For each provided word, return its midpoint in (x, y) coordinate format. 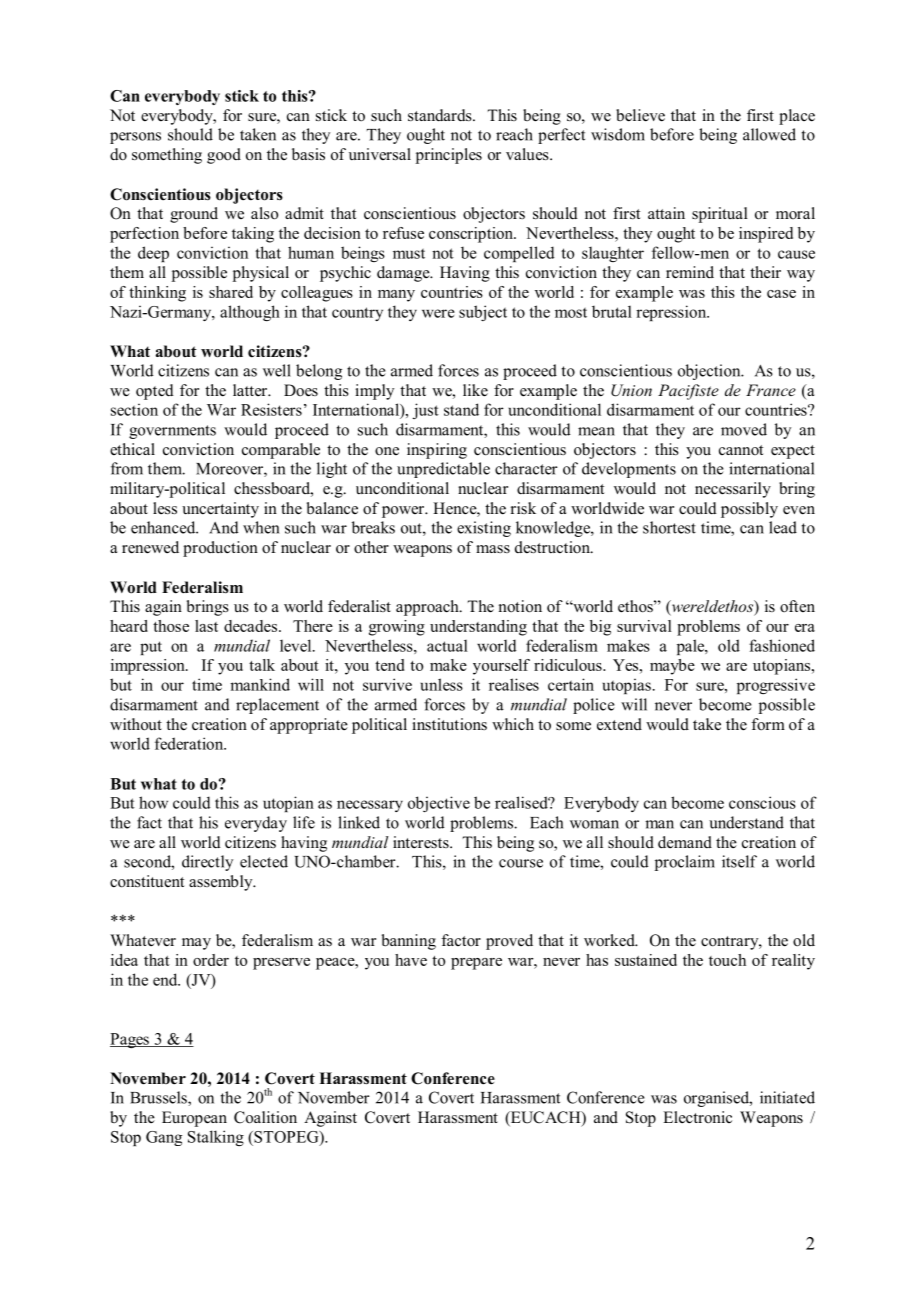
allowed (769, 134)
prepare (476, 964)
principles (449, 156)
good (224, 156)
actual (447, 646)
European (194, 1119)
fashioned (782, 645)
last (206, 626)
